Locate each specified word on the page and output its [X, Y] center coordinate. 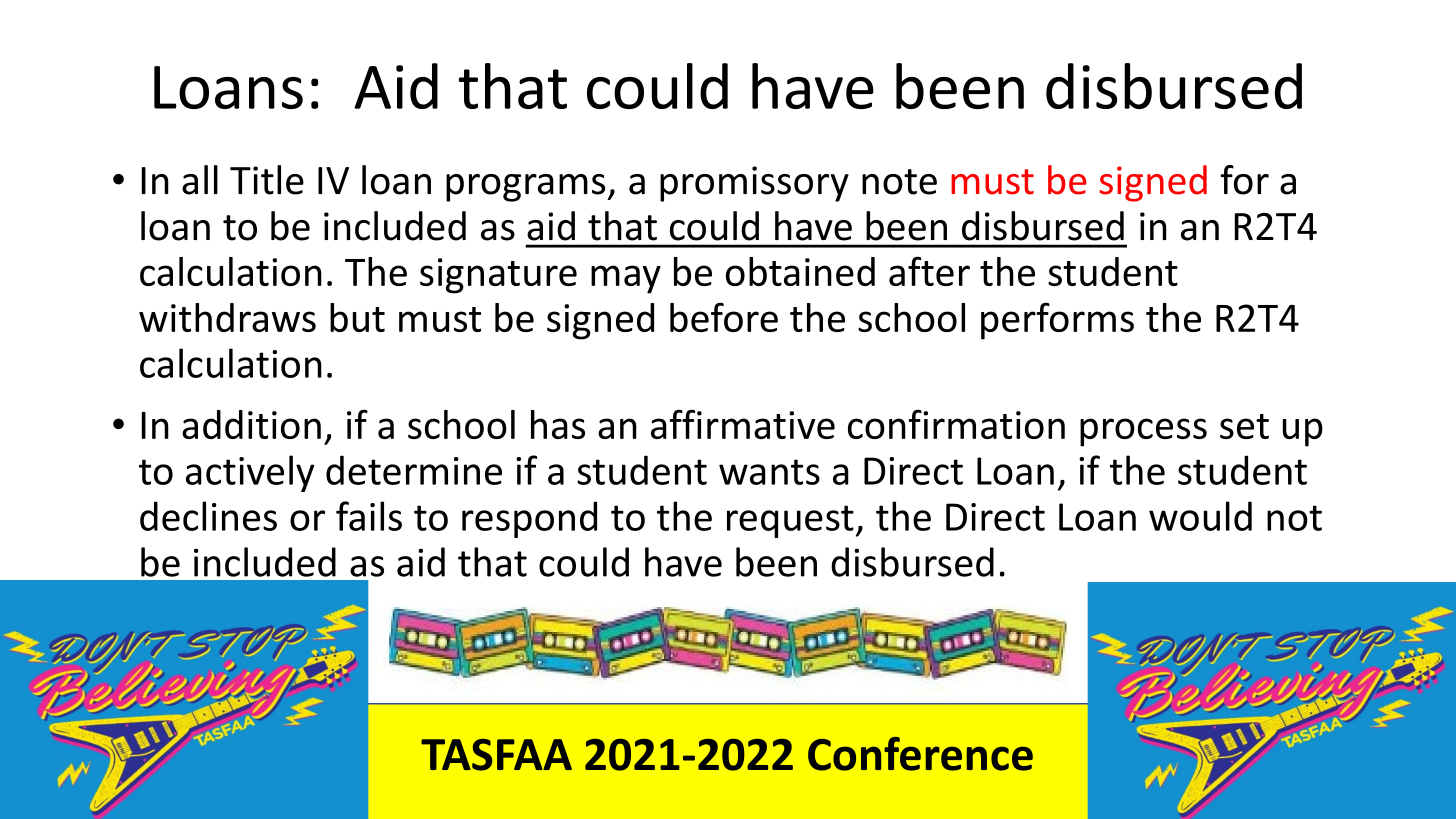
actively [250, 473]
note [899, 182]
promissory [754, 184]
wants [769, 472]
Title [267, 180]
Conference [920, 754]
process [1143, 432]
